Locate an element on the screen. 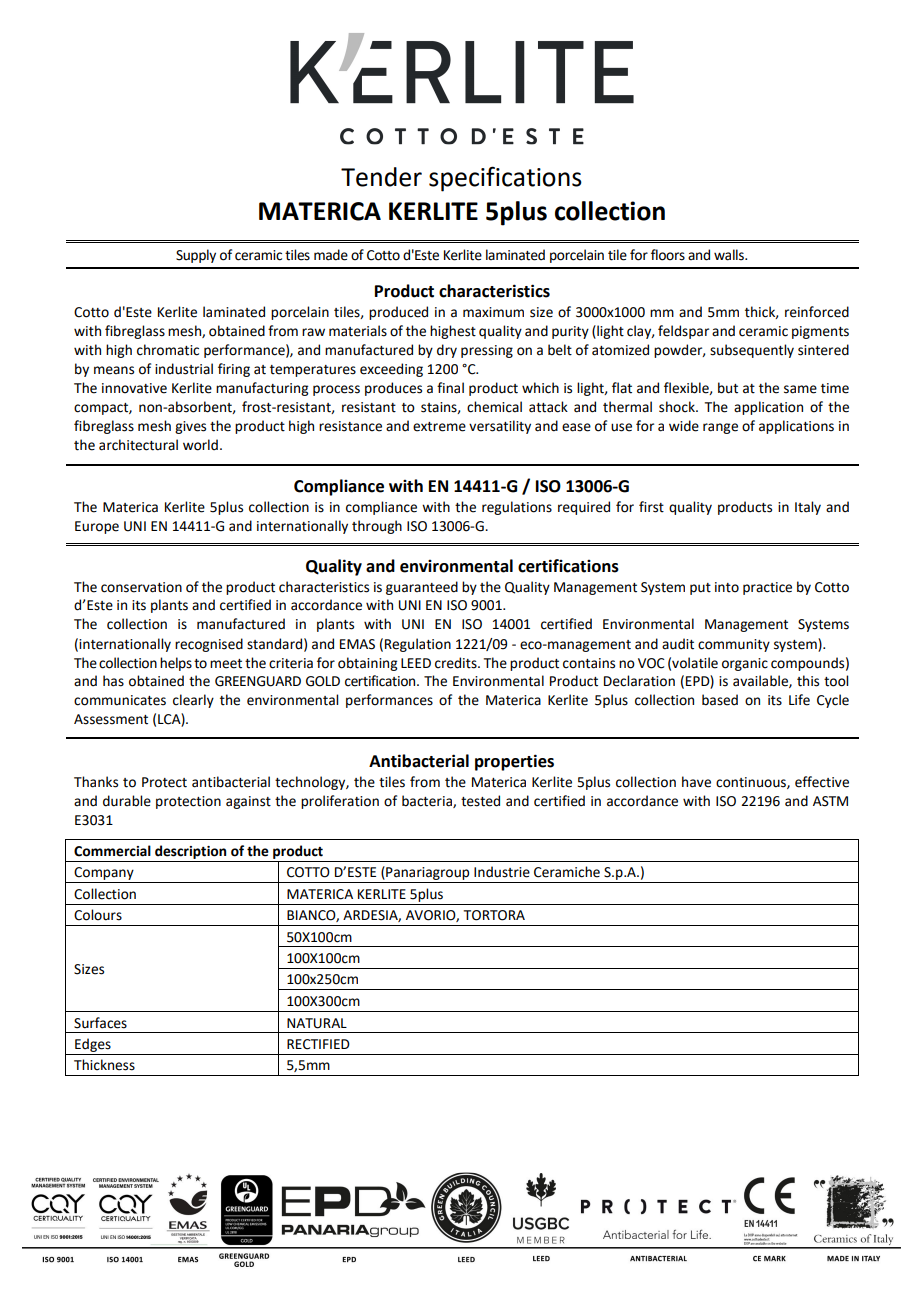 Image resolution: width=924 pixels, height=1308 pixels. walls is located at coordinates (730, 255).
